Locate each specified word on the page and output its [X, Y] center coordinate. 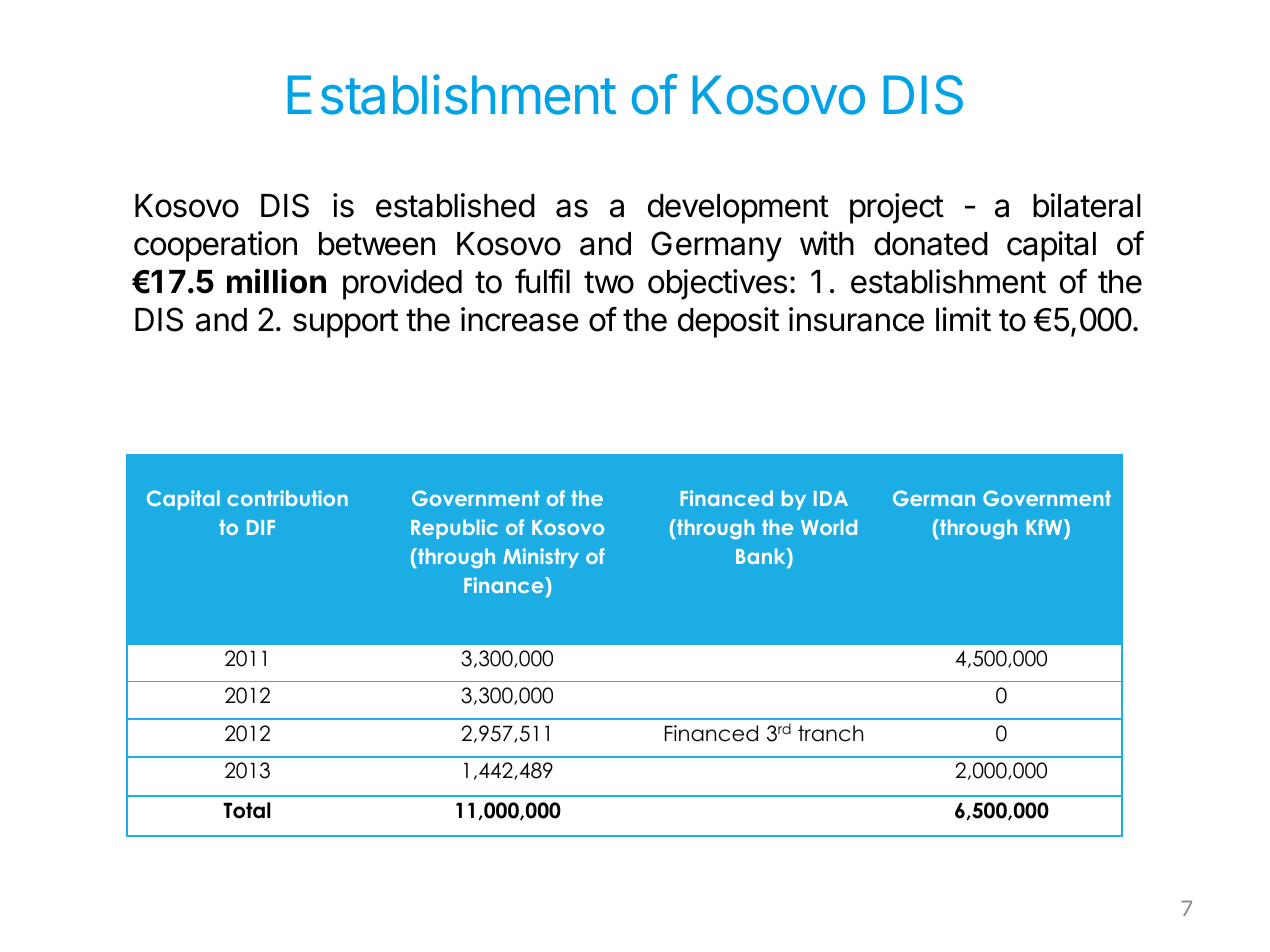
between [377, 244]
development [738, 209]
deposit [728, 322]
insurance [856, 319]
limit [963, 319]
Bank [762, 557]
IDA [831, 498]
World [829, 527]
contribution [287, 498]
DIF [261, 527]
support [345, 323]
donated [931, 244]
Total [247, 810]
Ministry [541, 558]
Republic [454, 529]
